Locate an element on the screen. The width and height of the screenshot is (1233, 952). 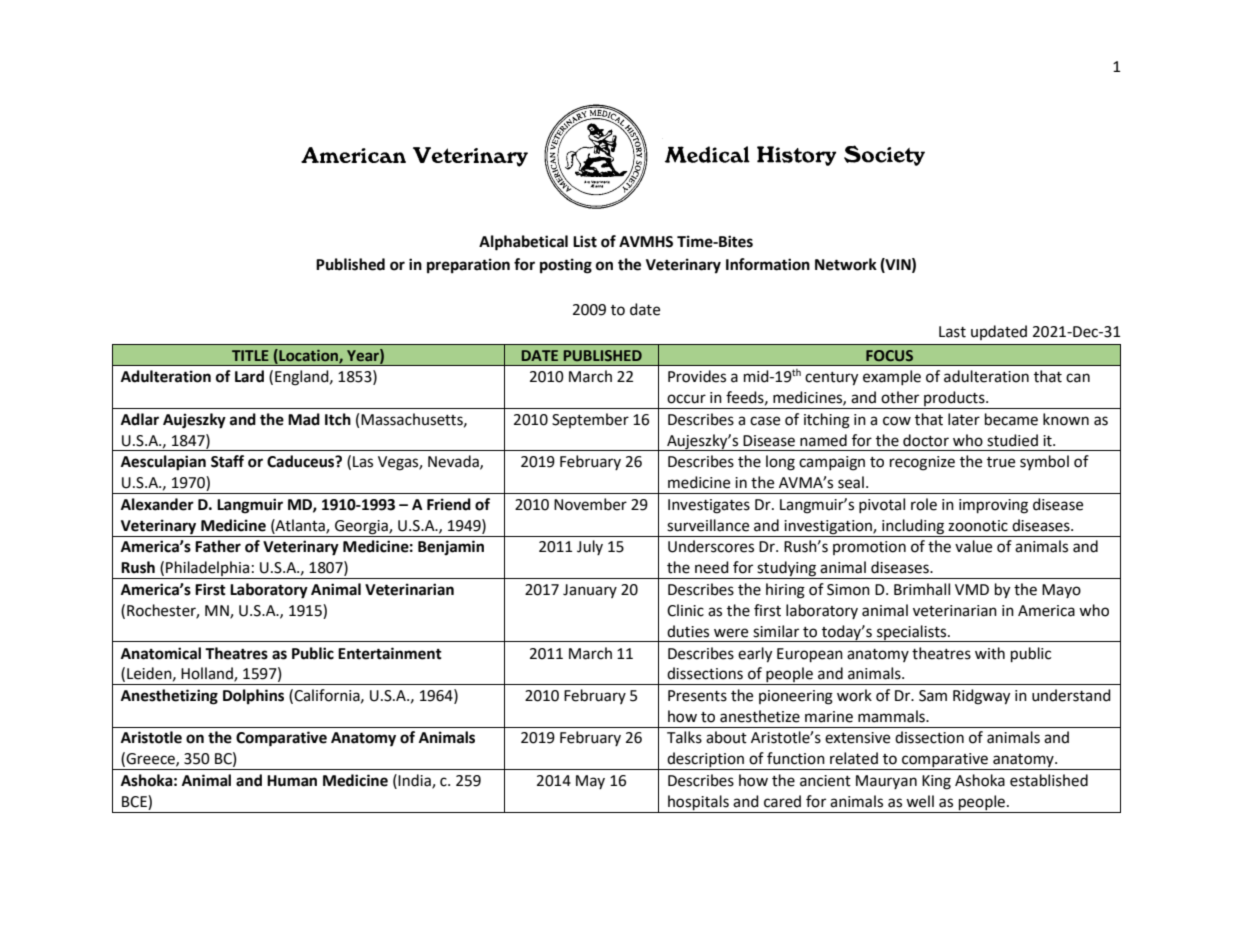
Mad is located at coordinates (304, 419).
